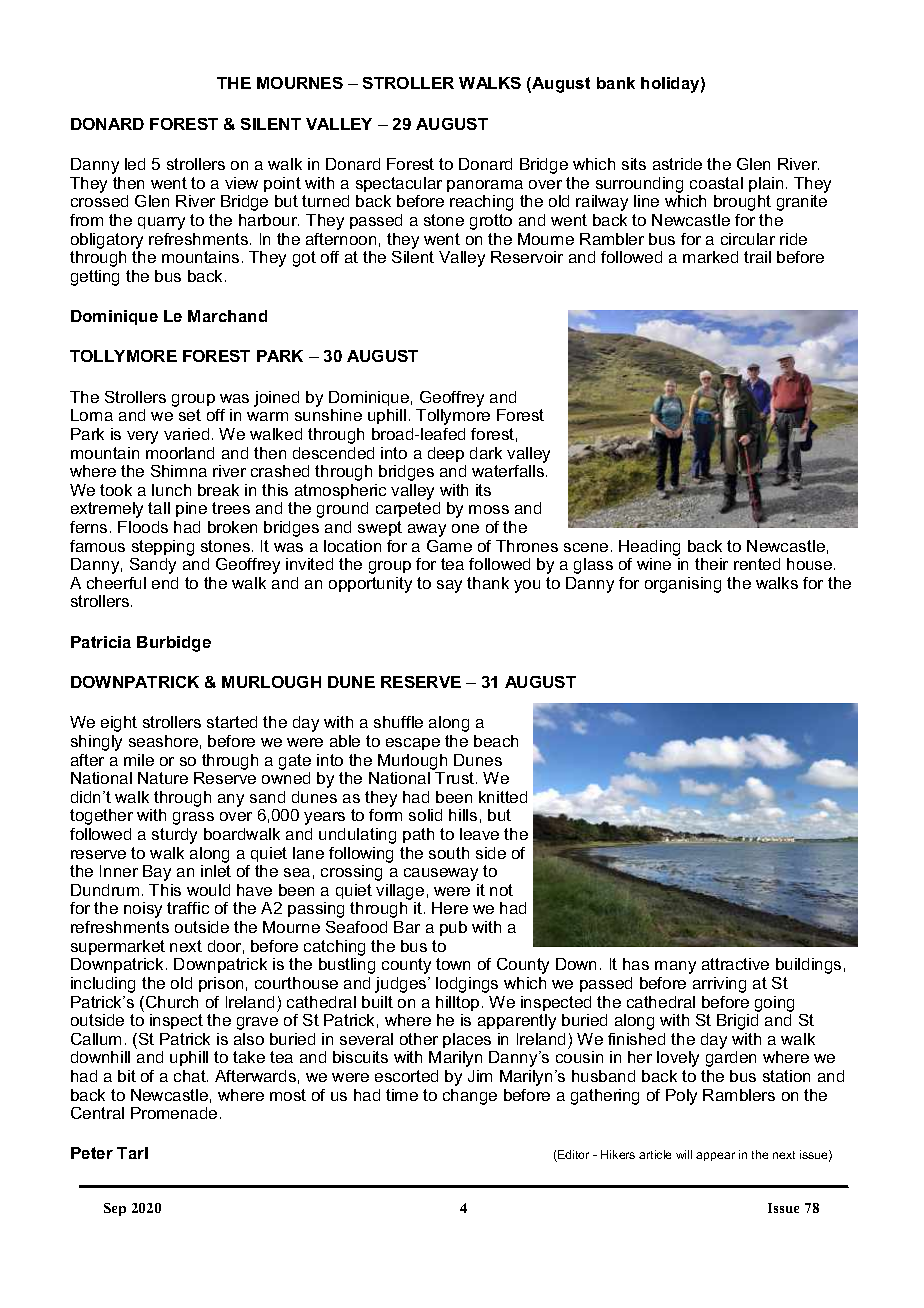 The width and height of the document is (924, 1308). I want to click on led, so click(135, 164).
